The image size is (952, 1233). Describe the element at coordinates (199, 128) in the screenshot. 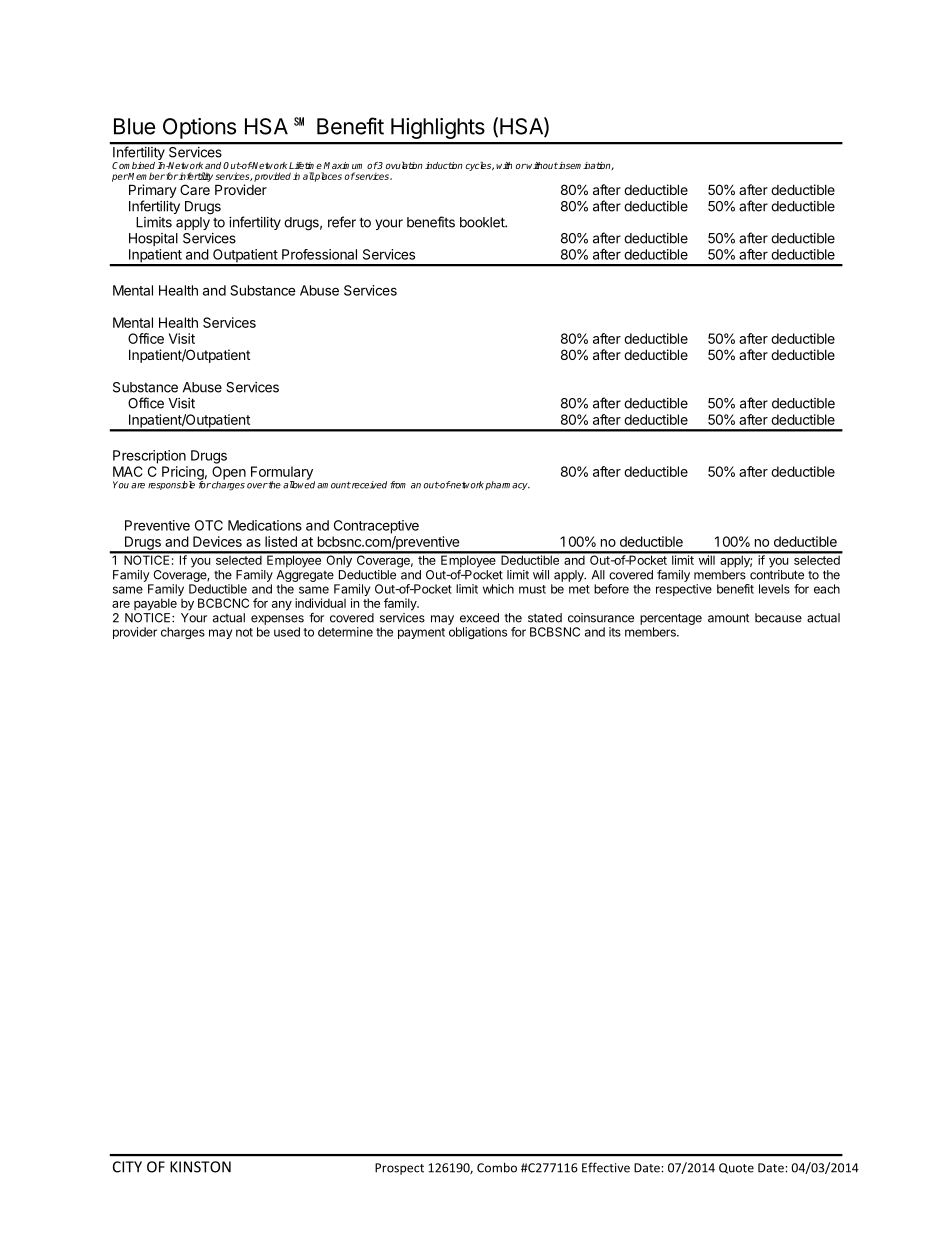

I see `Options` at that location.
